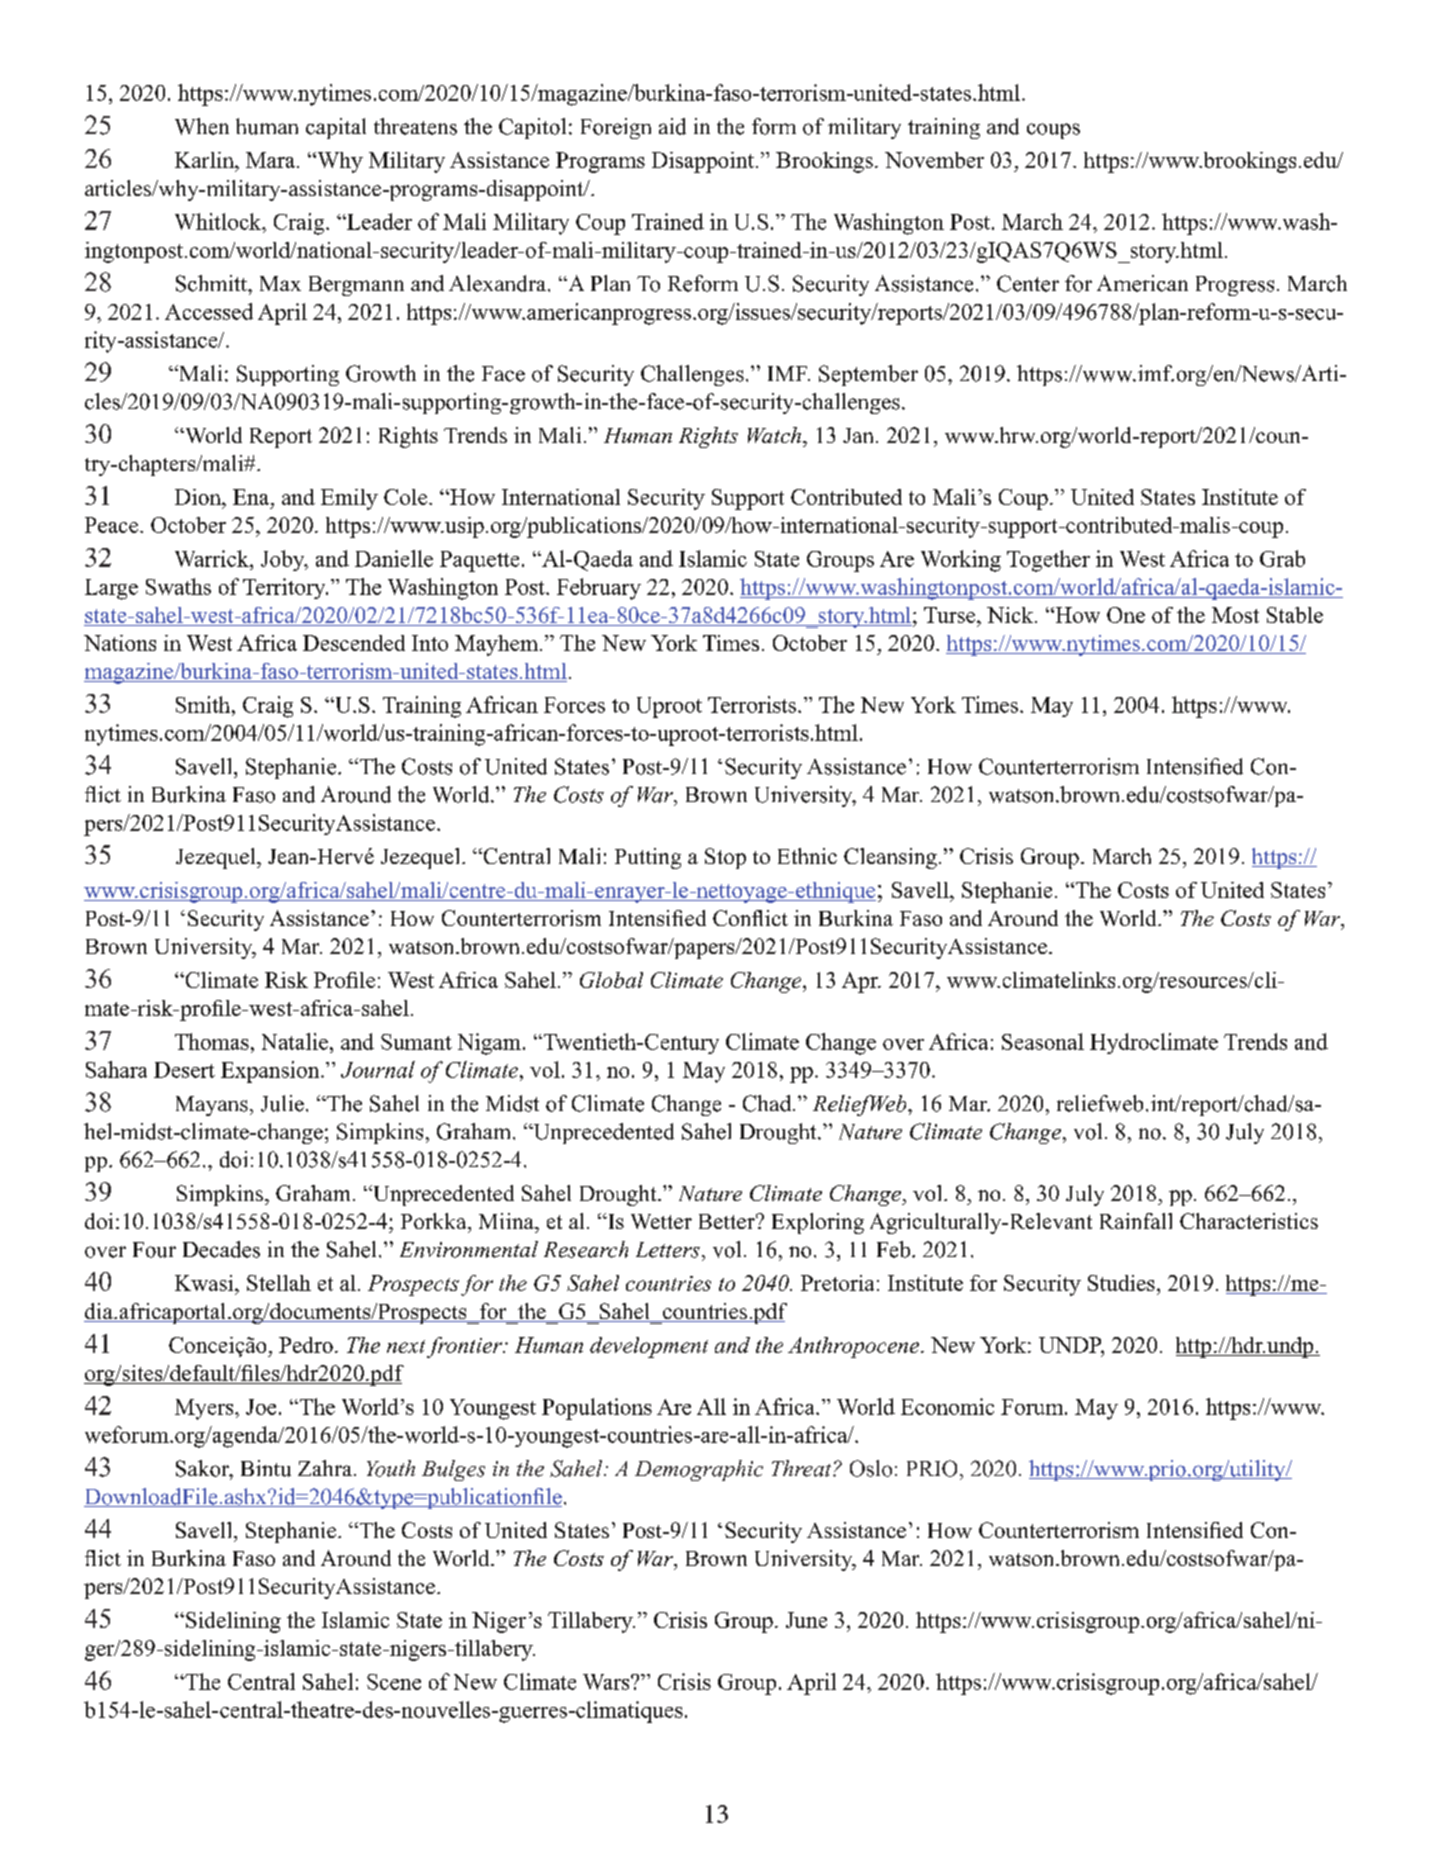  What do you see at coordinates (1028, 283) in the image?
I see `Center` at bounding box center [1028, 283].
